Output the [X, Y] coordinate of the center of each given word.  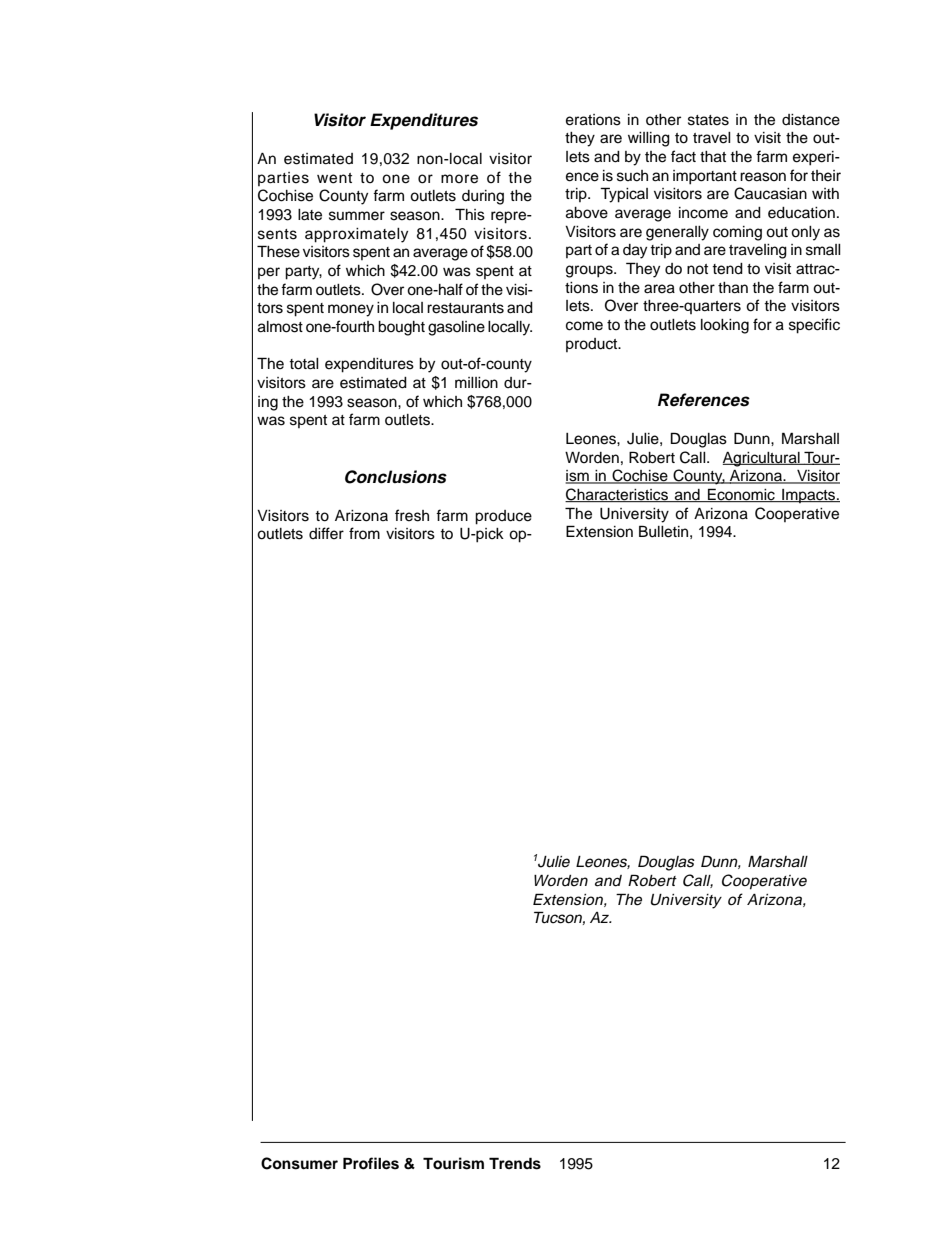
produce [503, 517]
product [593, 345]
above [587, 213]
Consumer [299, 1163]
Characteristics [617, 495]
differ [326, 533]
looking [725, 326]
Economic [741, 495]
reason [763, 177]
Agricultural [762, 459]
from [364, 533]
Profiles [371, 1163]
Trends [515, 1163]
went [334, 178]
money [351, 310]
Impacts [809, 496]
